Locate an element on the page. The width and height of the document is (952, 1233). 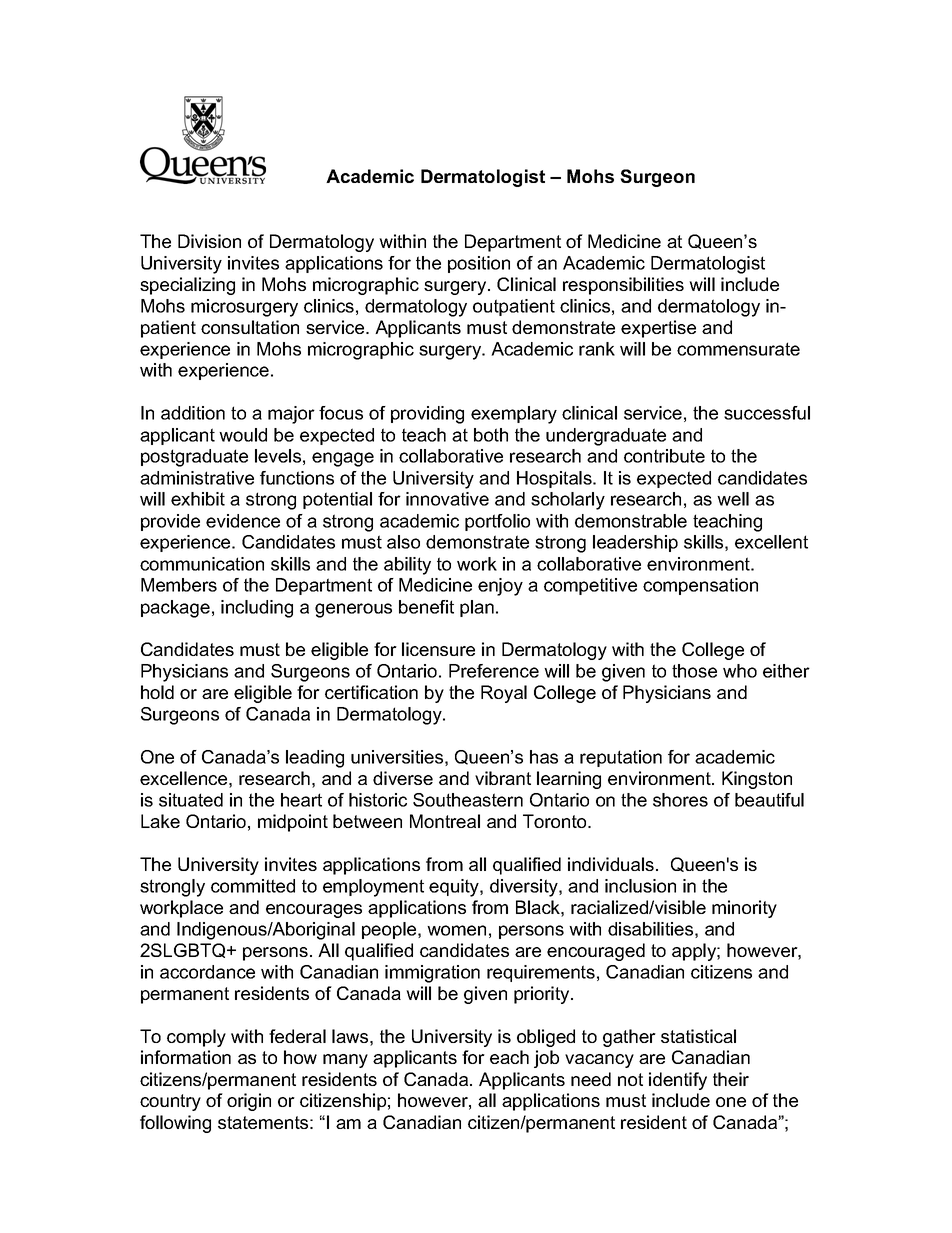
position is located at coordinates (479, 264).
